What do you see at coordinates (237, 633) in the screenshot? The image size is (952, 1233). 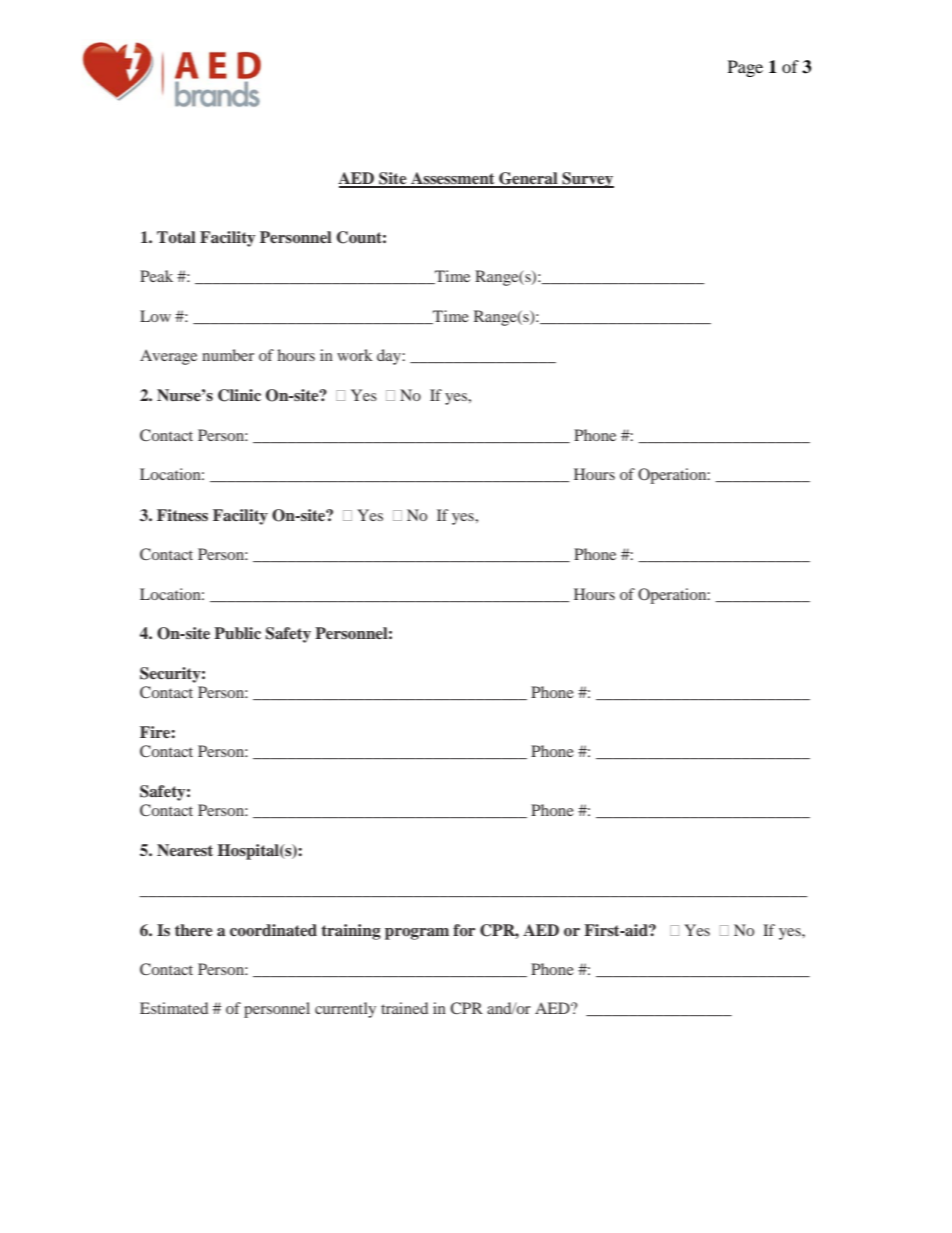 I see `Public` at bounding box center [237, 633].
